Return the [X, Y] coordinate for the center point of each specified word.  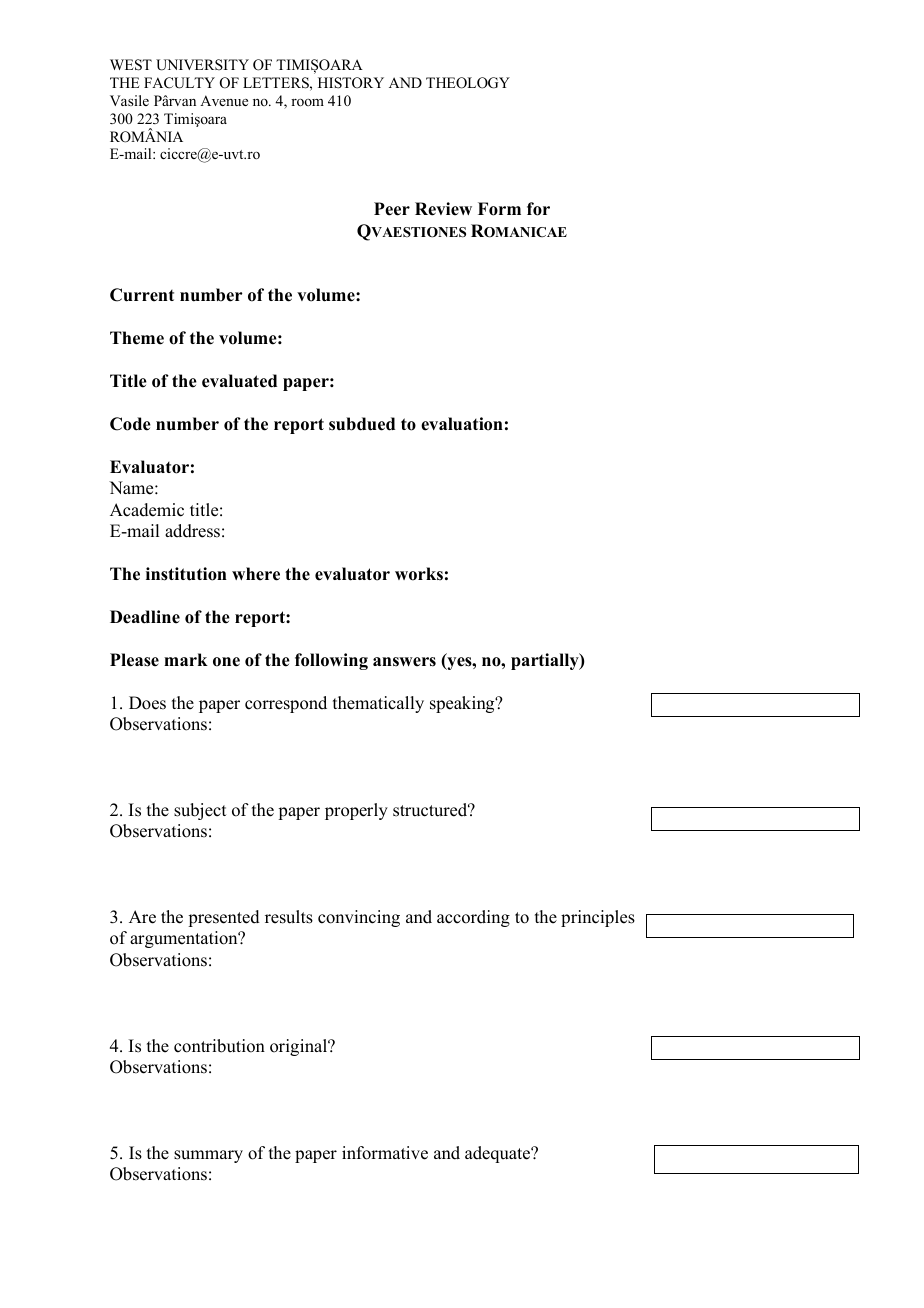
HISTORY [351, 83]
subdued [362, 424]
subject [200, 811]
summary [208, 1156]
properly [356, 811]
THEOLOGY [468, 83]
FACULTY [179, 83]
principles [598, 918]
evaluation [462, 424]
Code [130, 424]
